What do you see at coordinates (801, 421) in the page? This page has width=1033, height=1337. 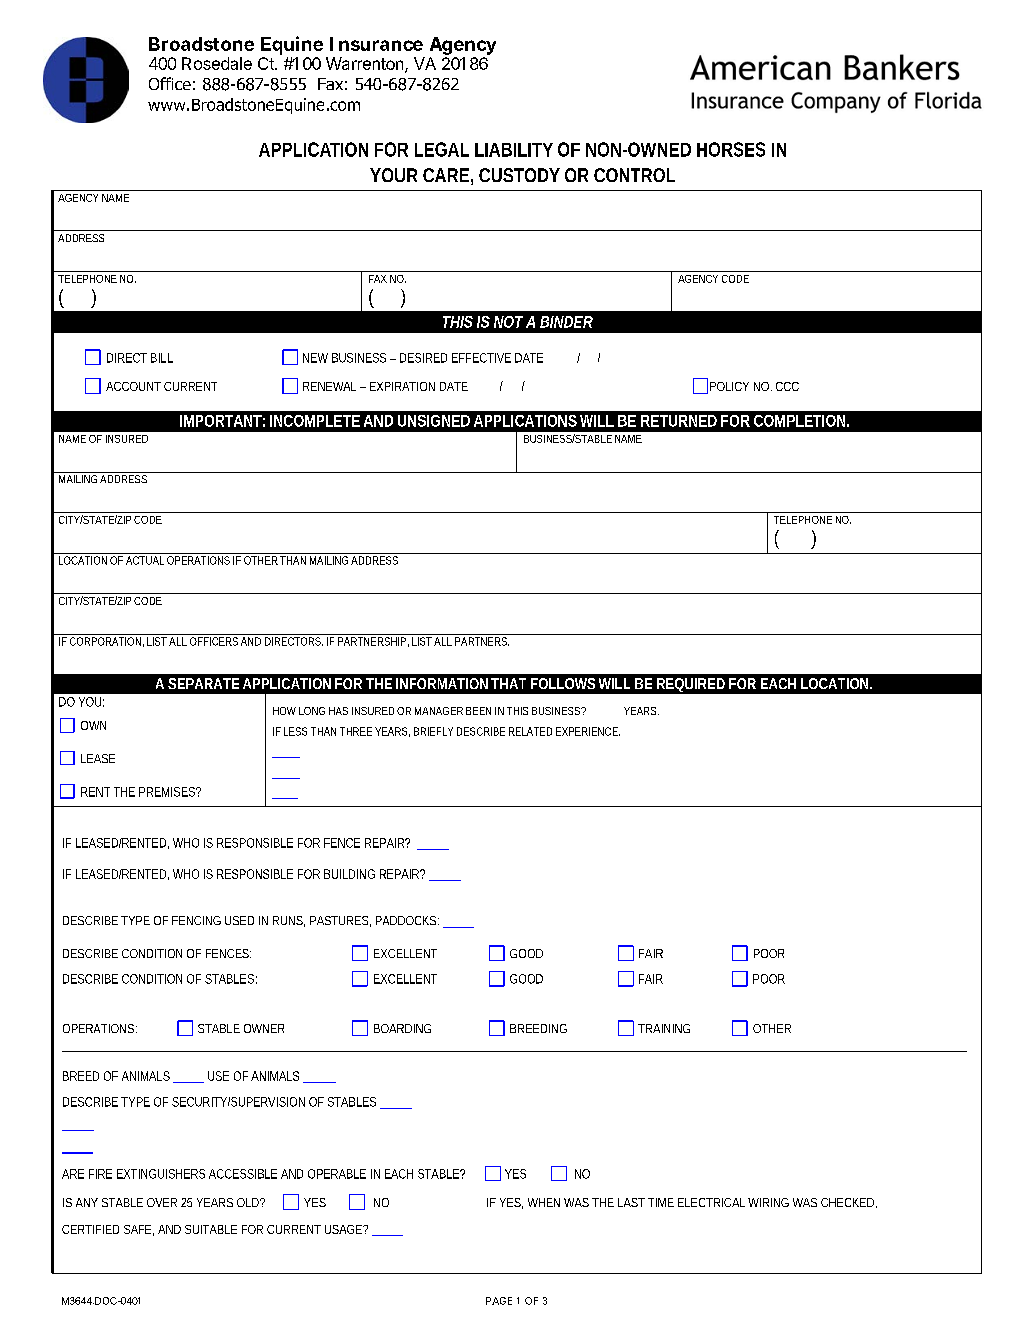 I see `COMPLETION` at bounding box center [801, 421].
